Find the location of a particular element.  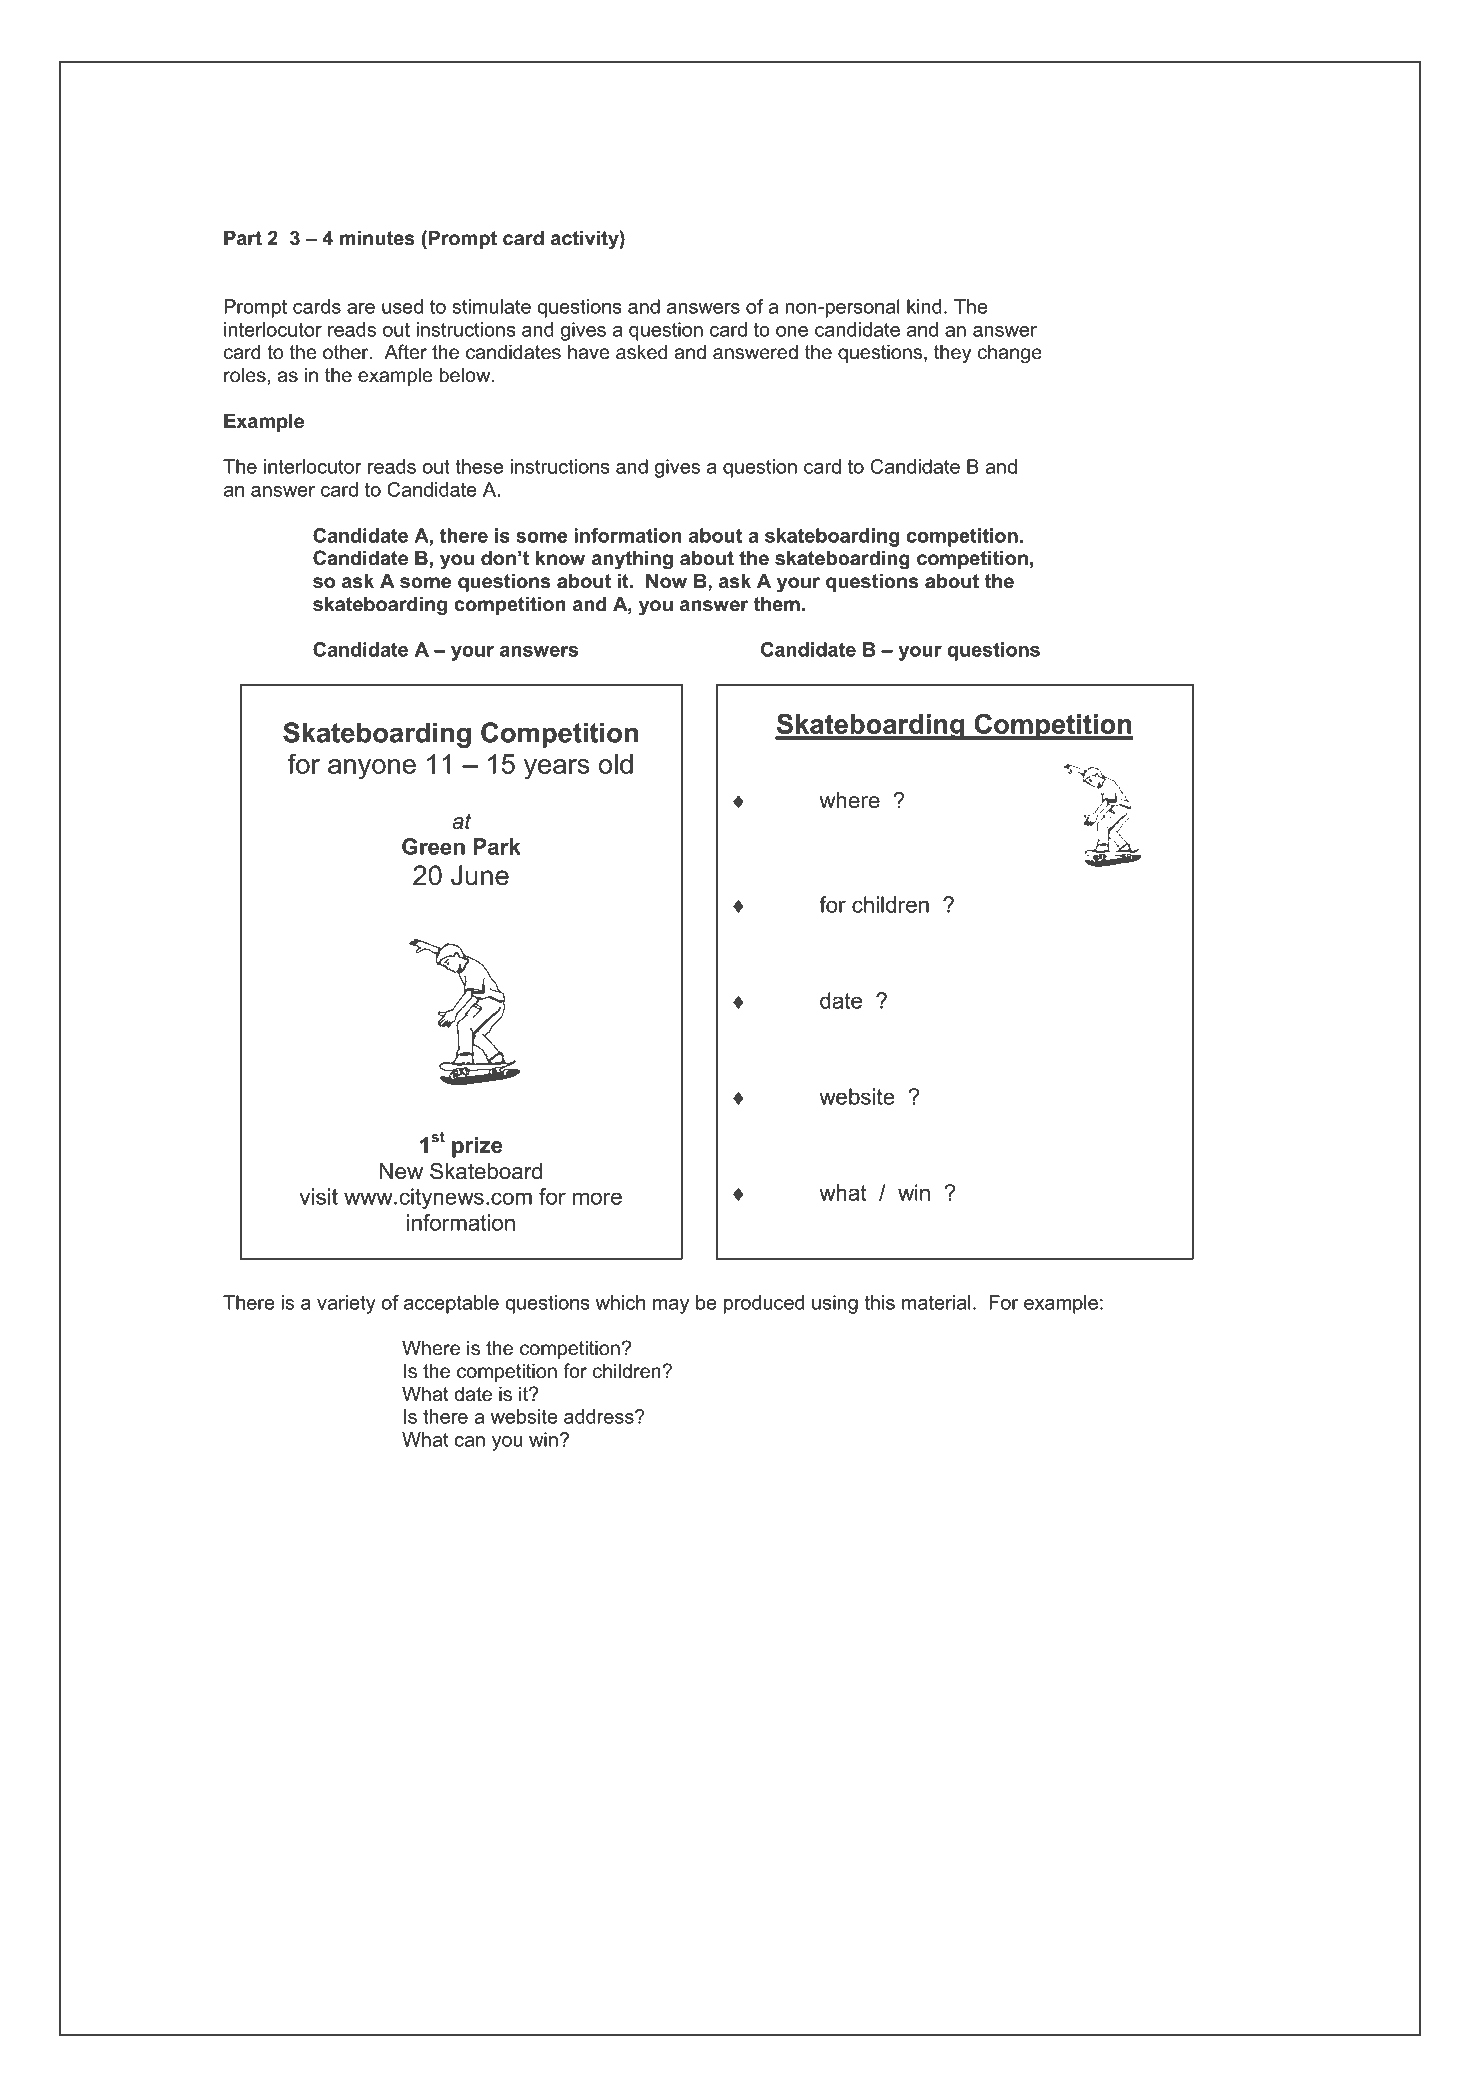

kind is located at coordinates (924, 306).
